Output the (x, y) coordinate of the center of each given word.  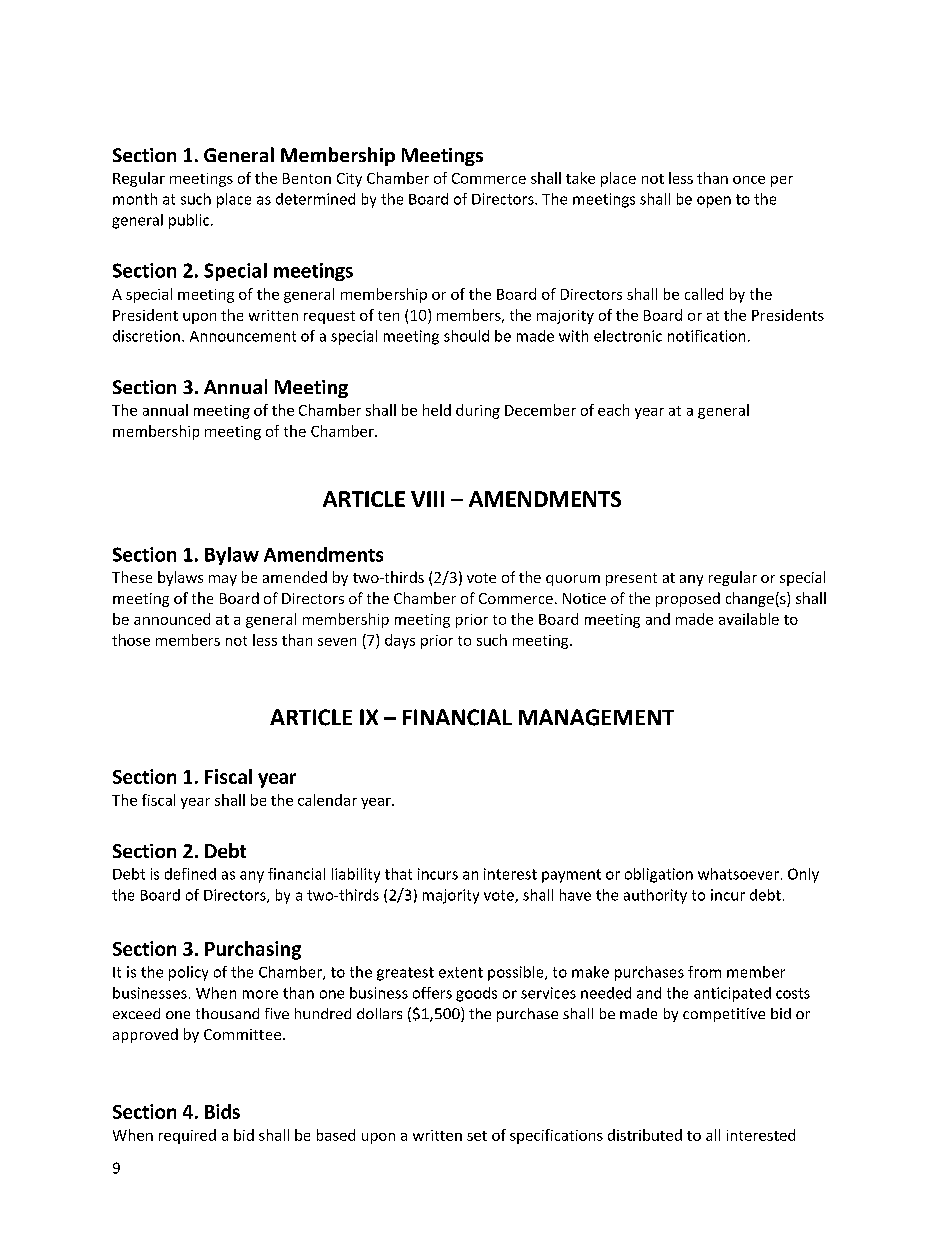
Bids (222, 1111)
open (714, 202)
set (477, 1136)
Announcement (243, 336)
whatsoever (738, 874)
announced (172, 619)
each (613, 410)
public (190, 221)
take (580, 178)
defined (190, 874)
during (478, 411)
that (398, 874)
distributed (645, 1135)
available (749, 619)
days (400, 641)
